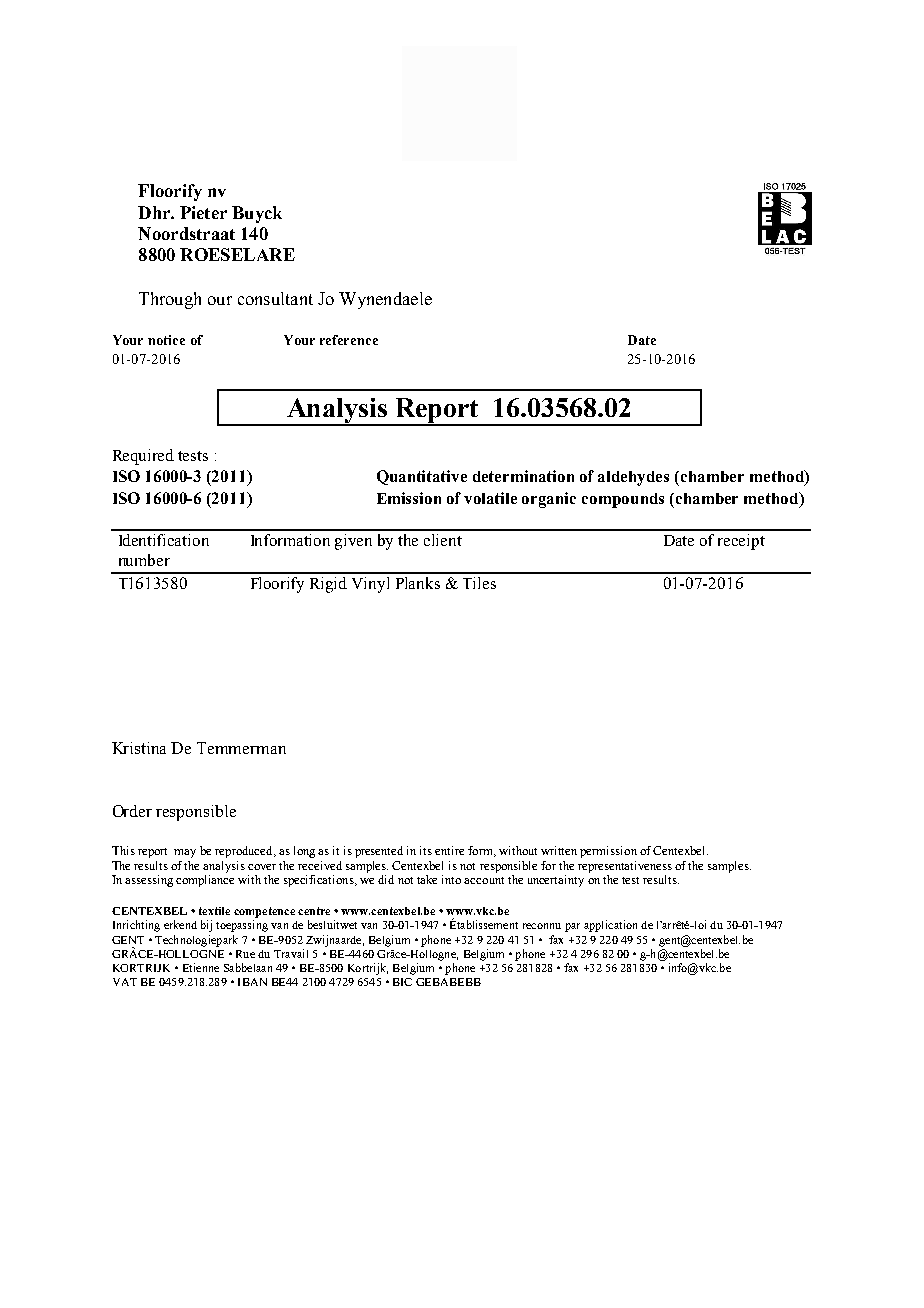 The width and height of the screenshot is (924, 1308). What do you see at coordinates (349, 340) in the screenshot?
I see `reference` at bounding box center [349, 340].
